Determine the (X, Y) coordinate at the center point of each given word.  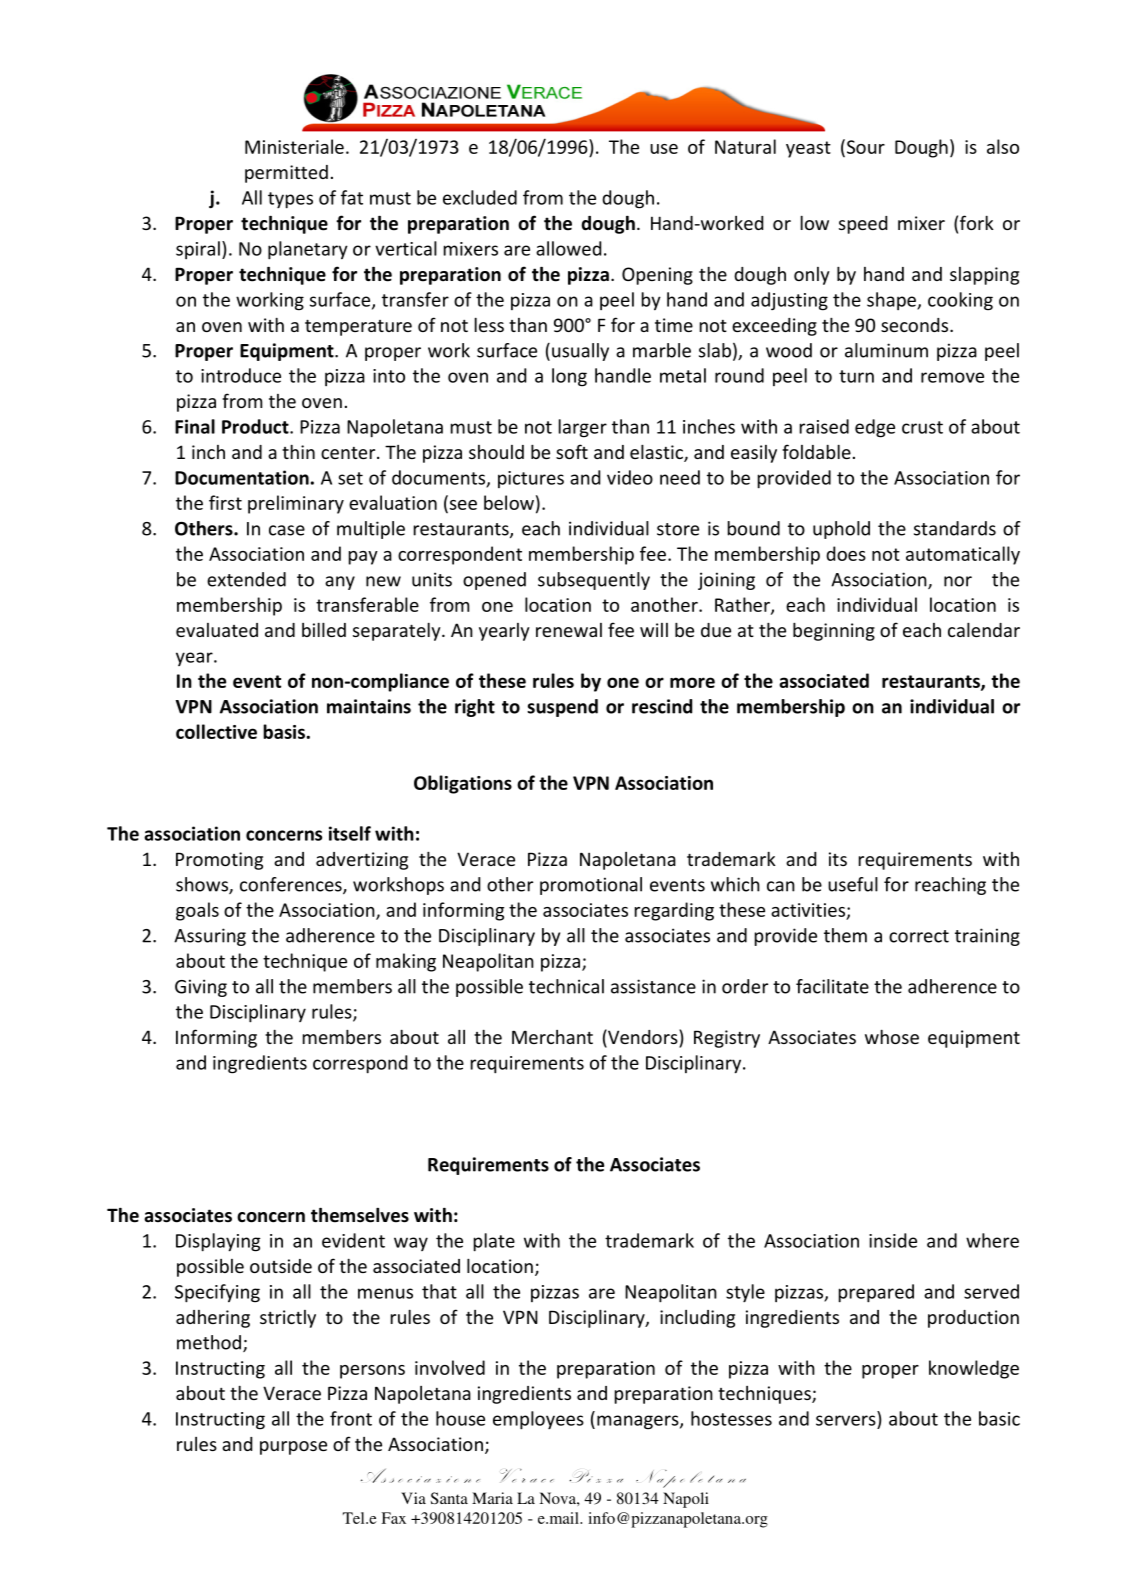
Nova (558, 1498)
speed (863, 225)
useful (853, 884)
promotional (591, 886)
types (290, 200)
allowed (568, 248)
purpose (293, 1448)
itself (350, 833)
